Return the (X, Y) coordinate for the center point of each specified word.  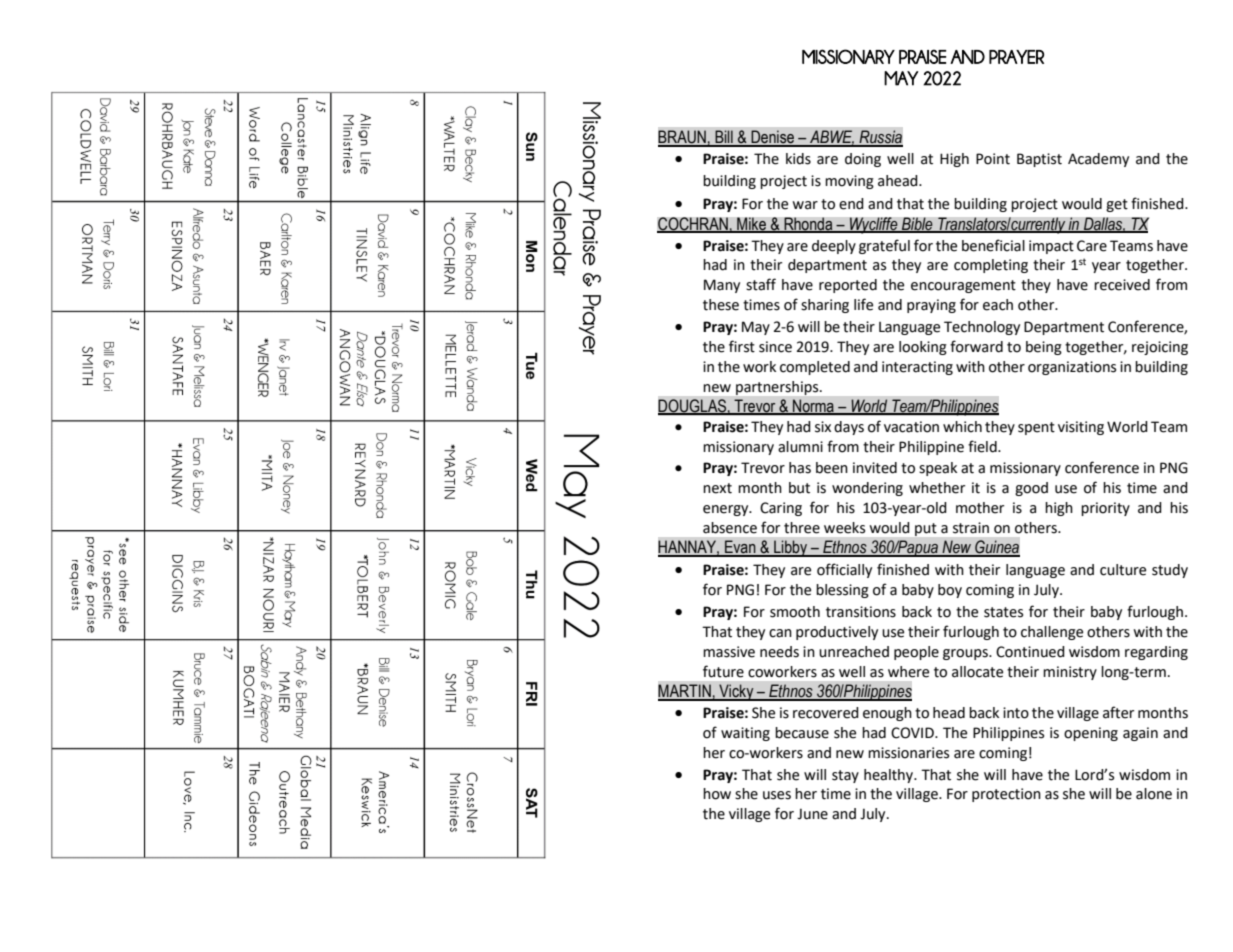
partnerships (778, 388)
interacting (917, 368)
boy (950, 591)
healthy (890, 776)
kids (798, 159)
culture (1123, 570)
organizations (1072, 368)
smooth (795, 612)
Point (993, 159)
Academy (1098, 160)
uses (777, 795)
